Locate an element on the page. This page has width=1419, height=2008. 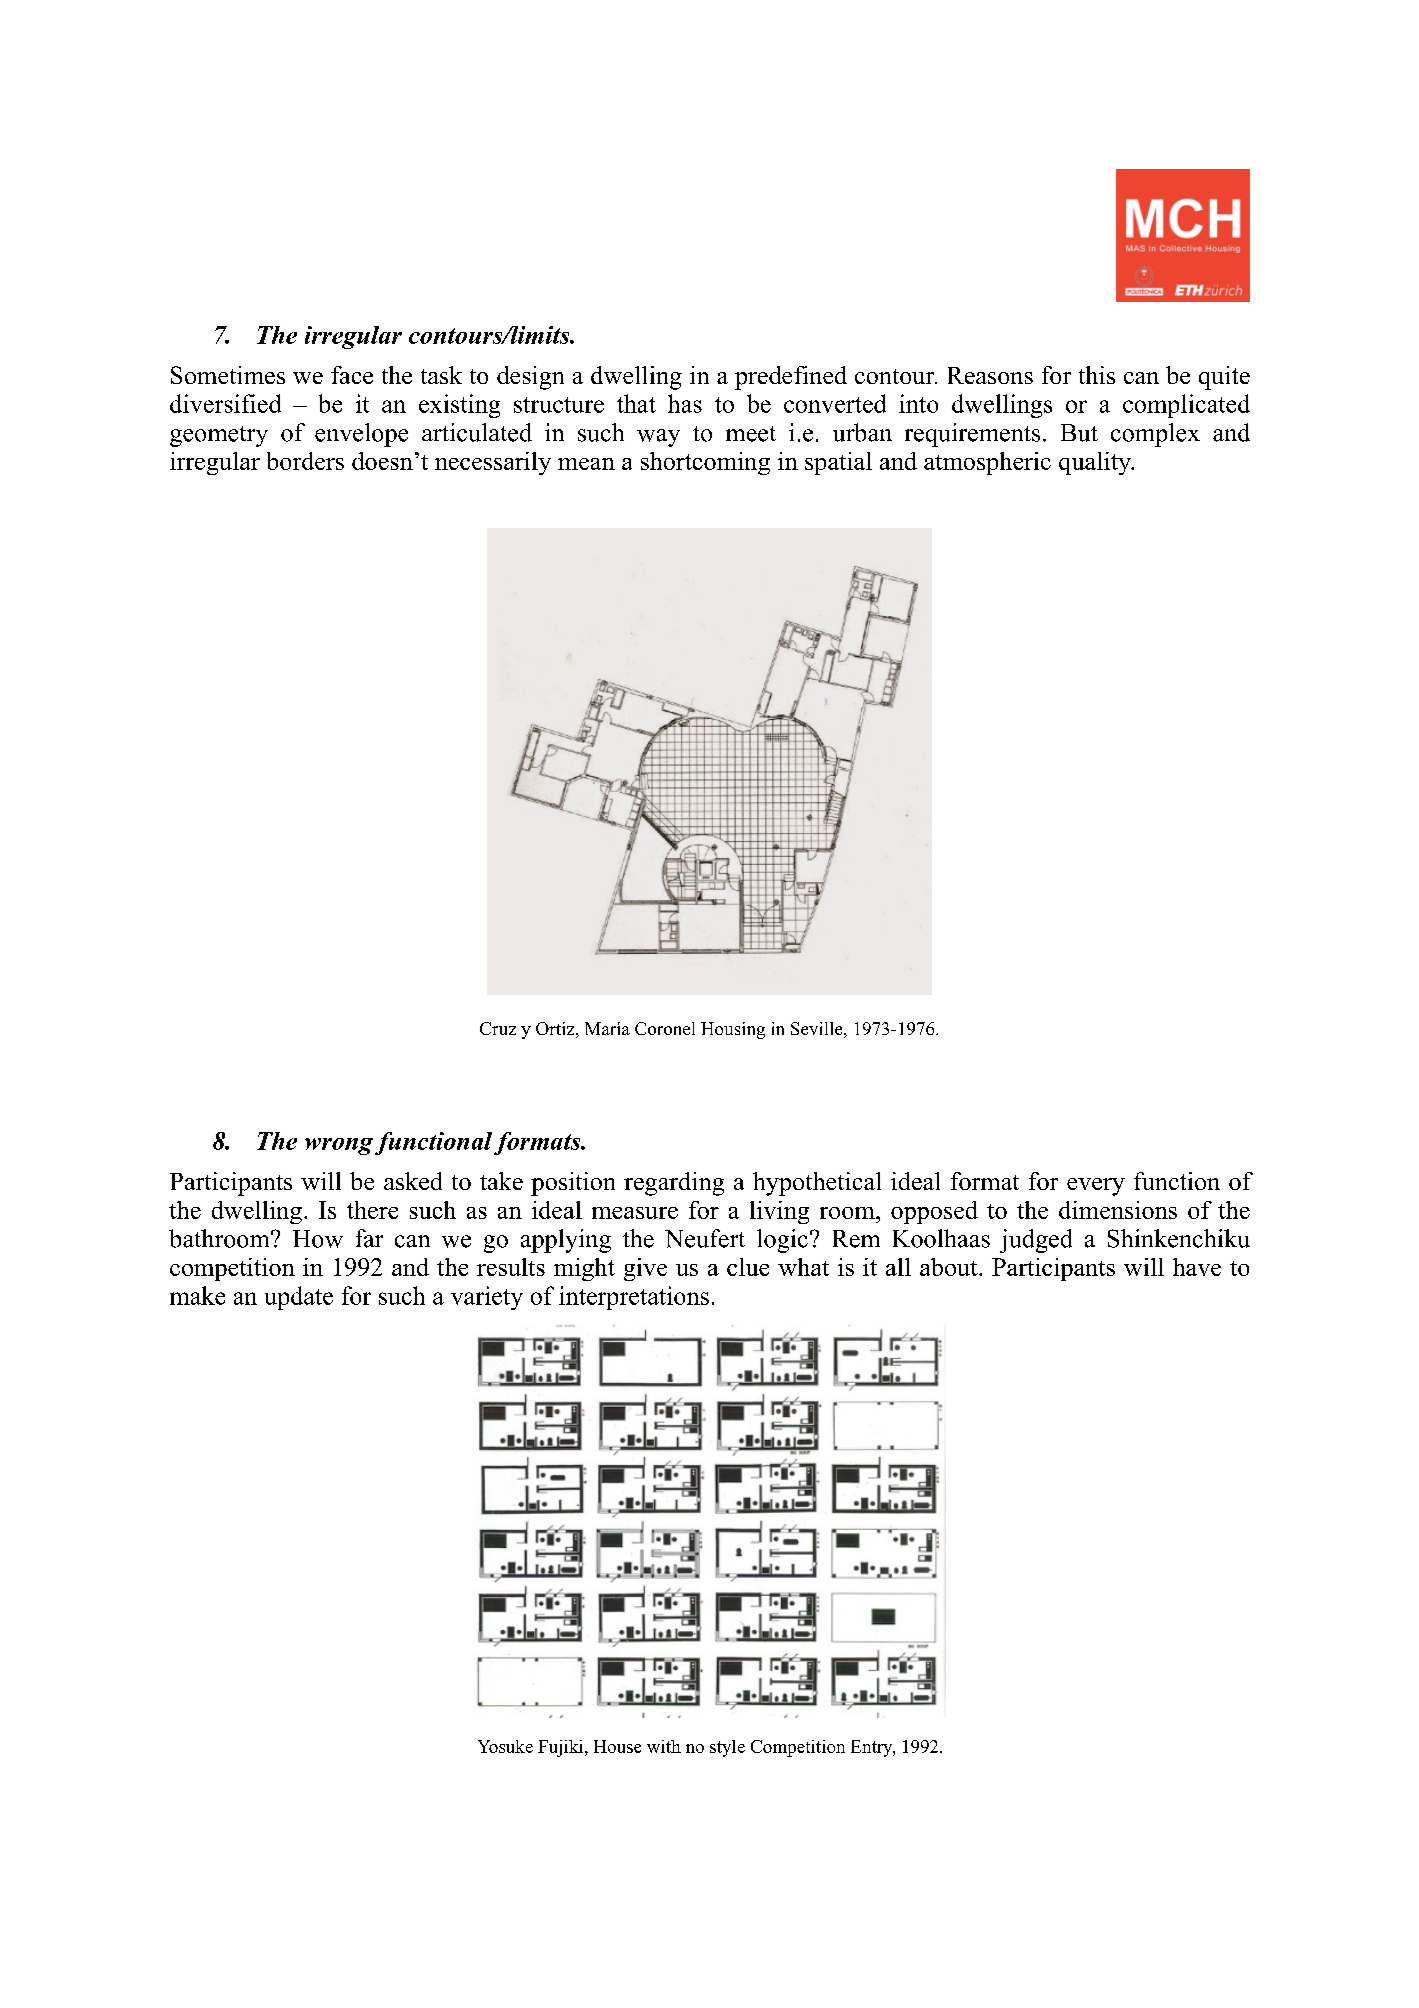
with is located at coordinates (664, 1746).
